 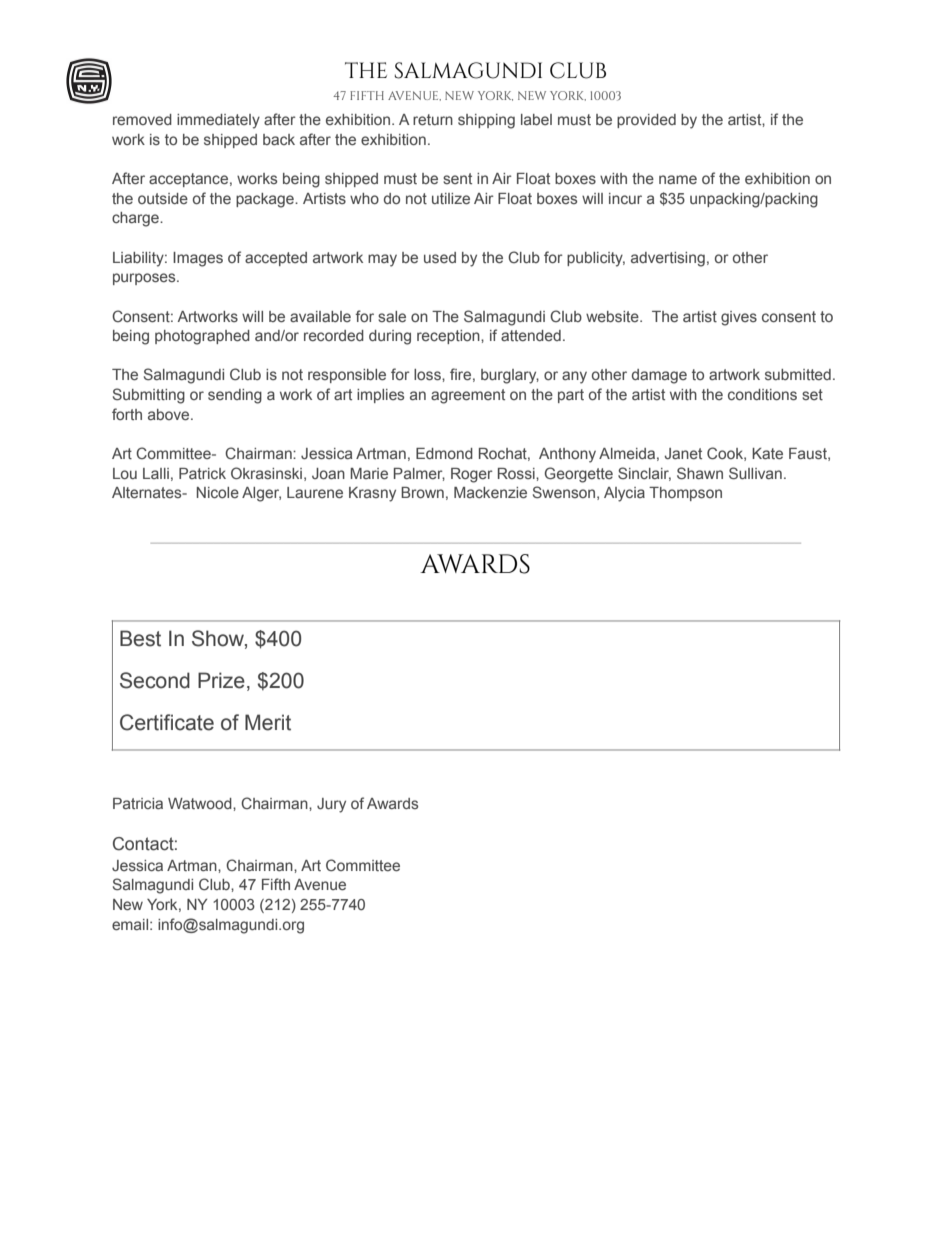 What do you see at coordinates (472, 475) in the screenshot?
I see `Roger` at bounding box center [472, 475].
